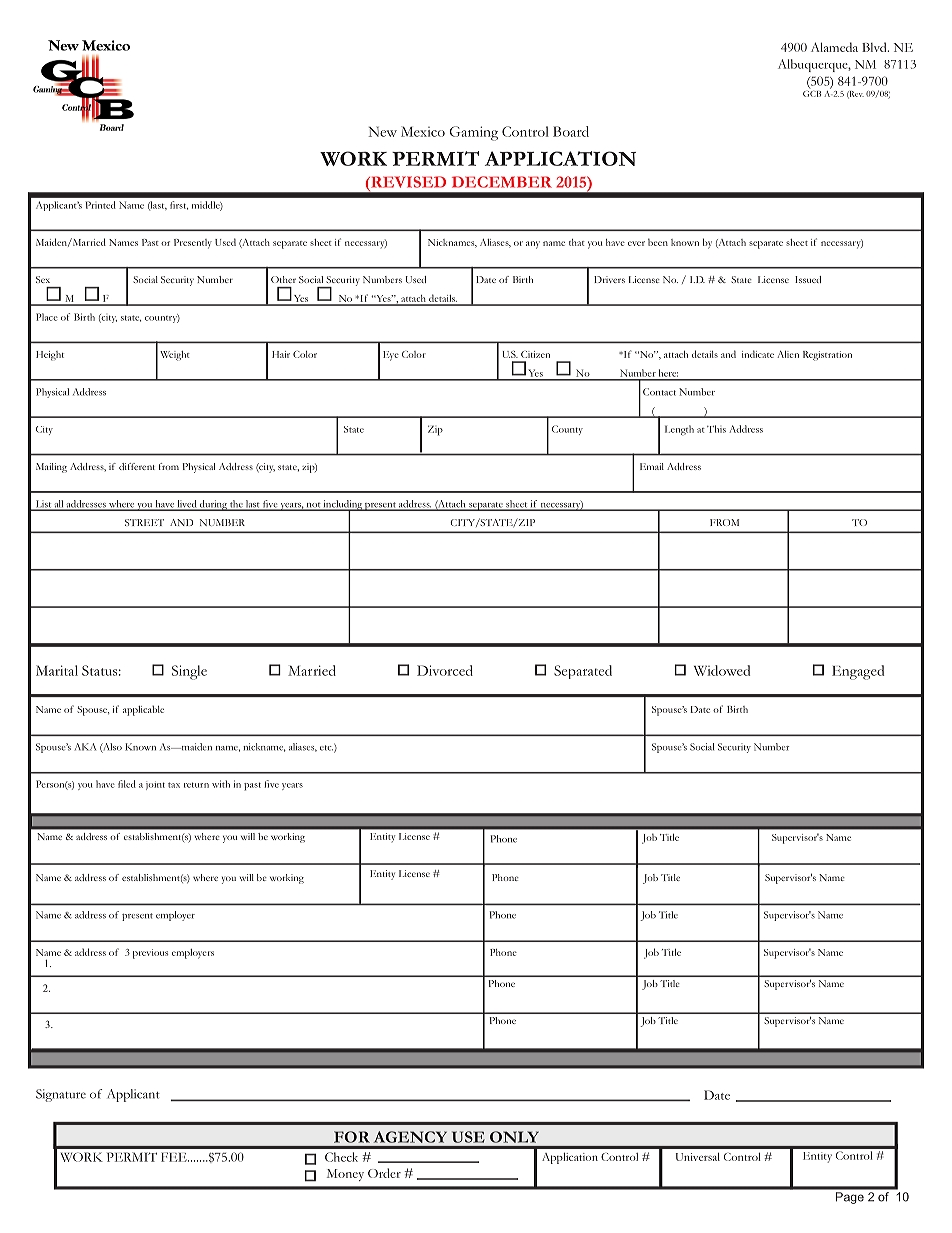  I want to click on Single, so click(189, 672).
